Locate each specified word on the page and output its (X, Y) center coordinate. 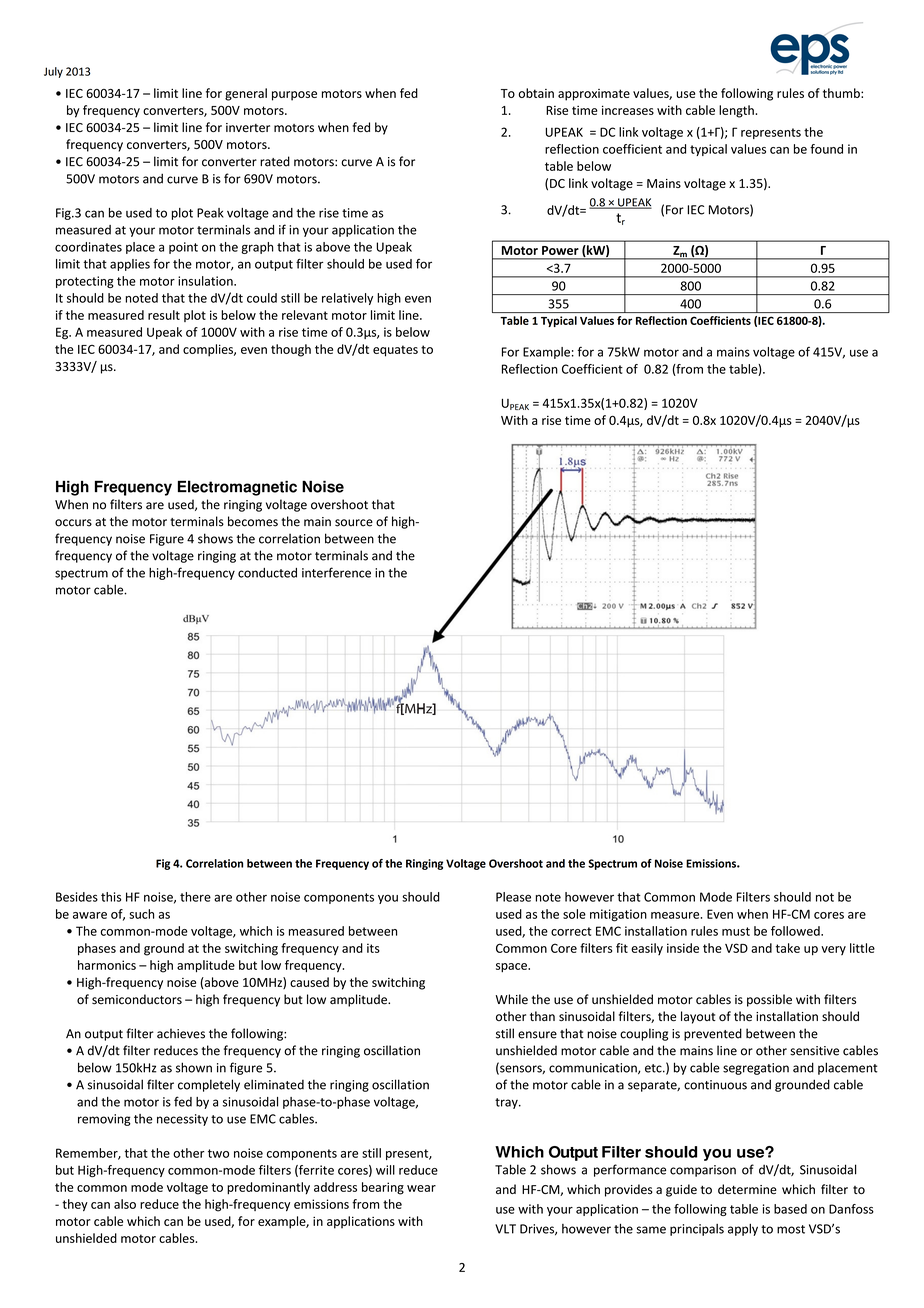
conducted (267, 573)
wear (421, 1188)
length (737, 111)
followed (796, 931)
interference (336, 572)
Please (513, 897)
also (125, 1204)
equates (395, 351)
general (246, 94)
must (736, 931)
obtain (536, 93)
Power (560, 250)
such (141, 914)
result (164, 315)
